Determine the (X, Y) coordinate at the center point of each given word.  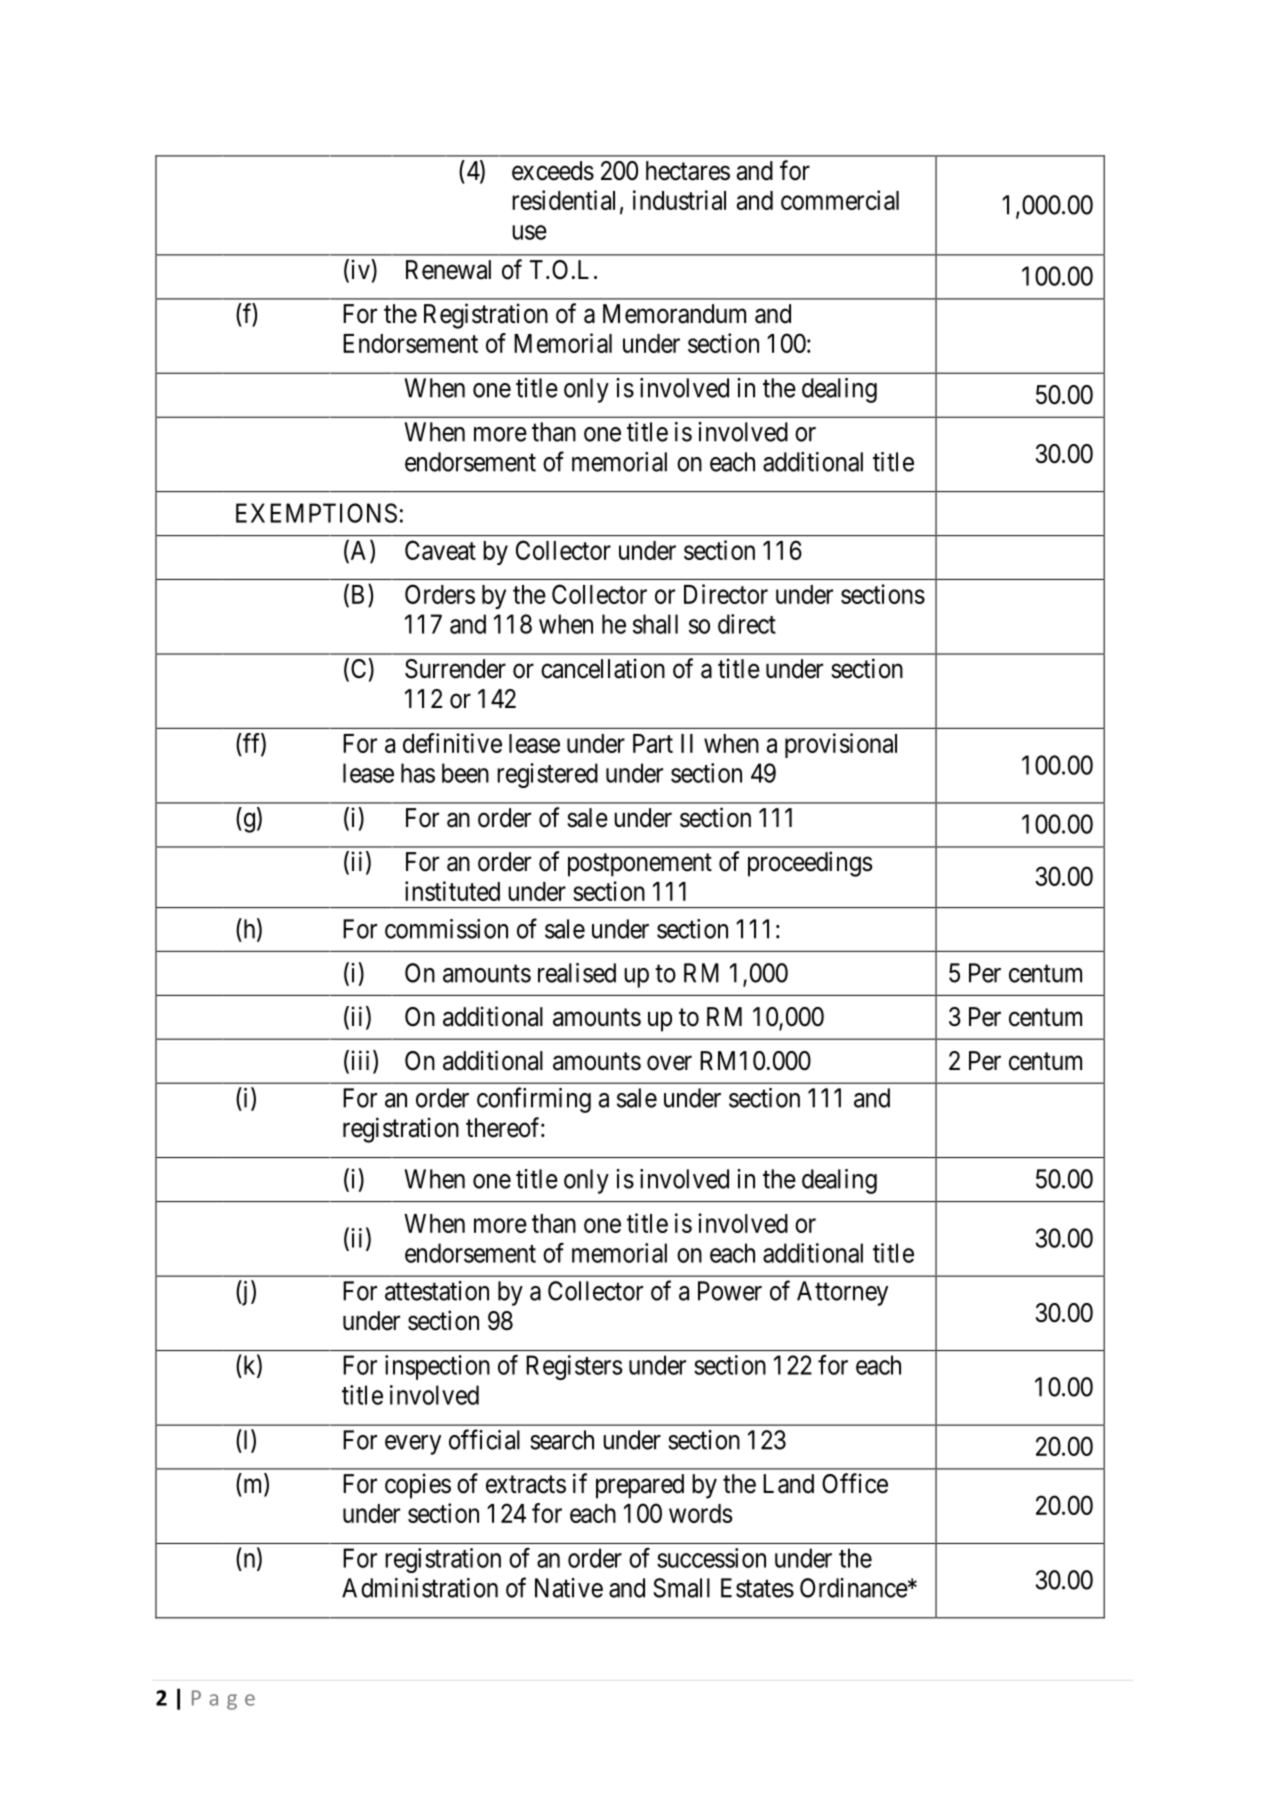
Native (569, 1588)
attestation (437, 1291)
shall (655, 624)
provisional (841, 745)
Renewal (448, 270)
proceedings (810, 864)
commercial (840, 200)
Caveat (440, 550)
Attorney (842, 1293)
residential (563, 200)
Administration (420, 1588)
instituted (452, 891)
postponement (640, 865)
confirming (534, 1100)
